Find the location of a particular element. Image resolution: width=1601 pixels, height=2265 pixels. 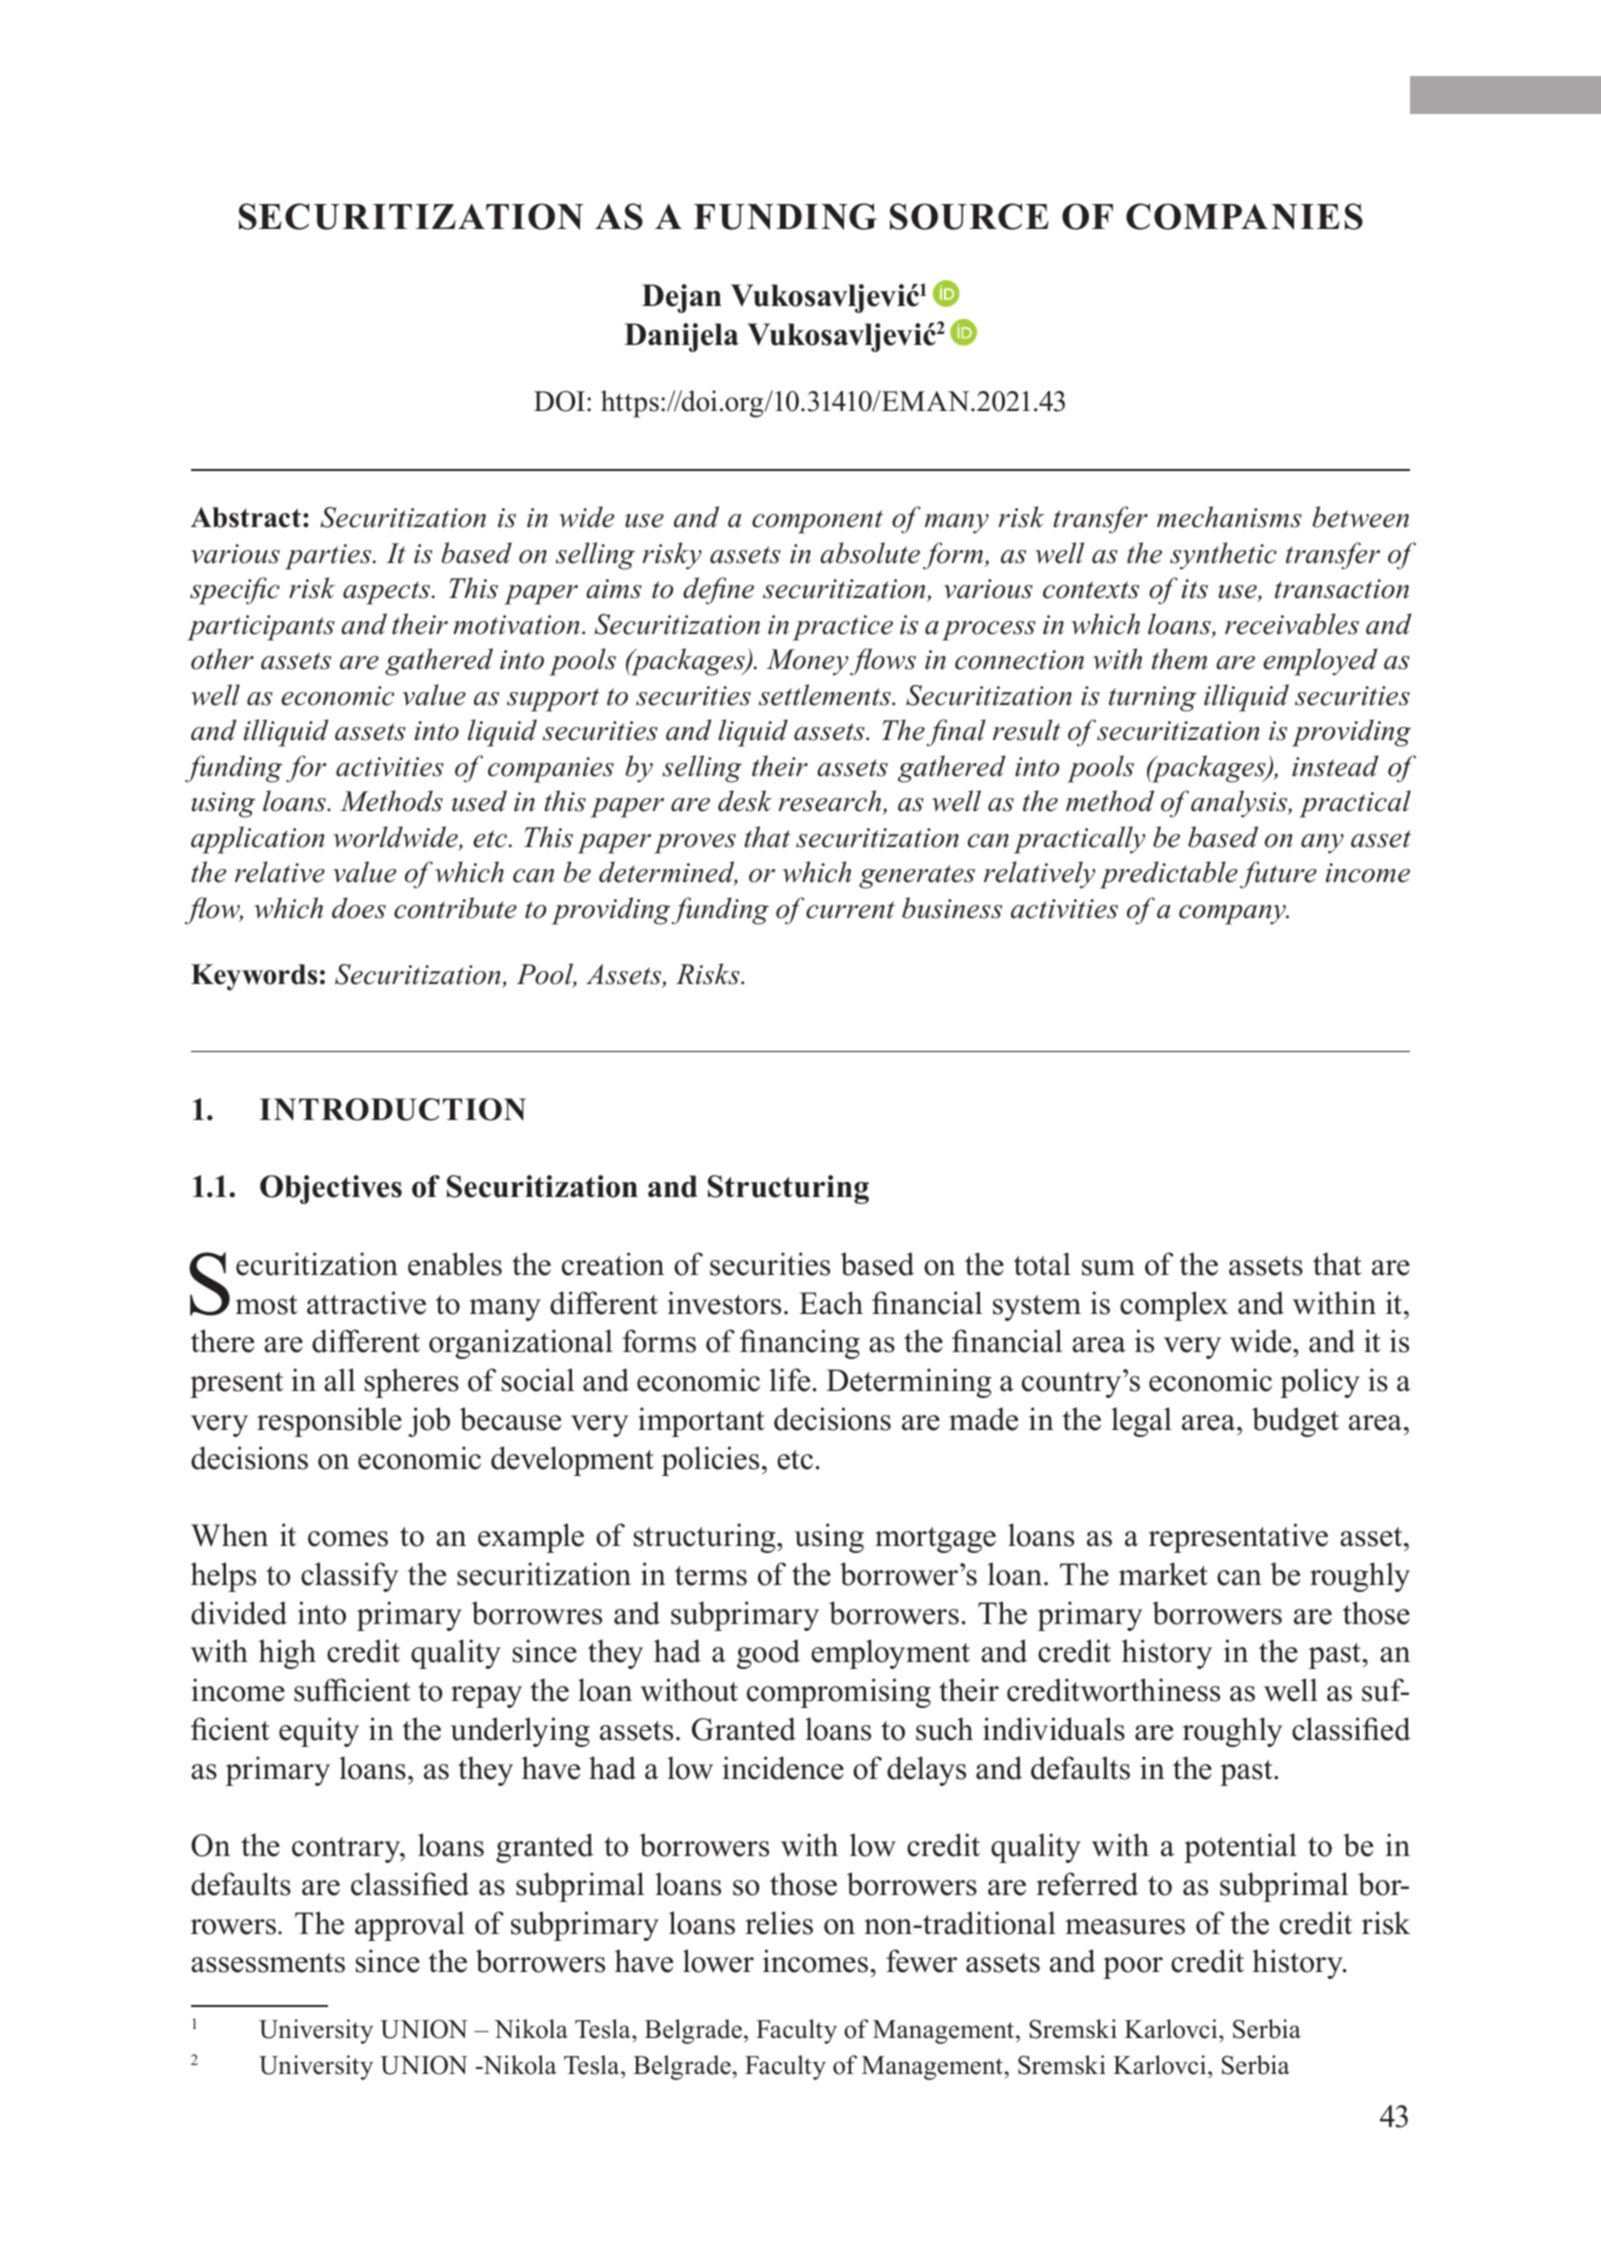

potential is located at coordinates (1240, 1848).
